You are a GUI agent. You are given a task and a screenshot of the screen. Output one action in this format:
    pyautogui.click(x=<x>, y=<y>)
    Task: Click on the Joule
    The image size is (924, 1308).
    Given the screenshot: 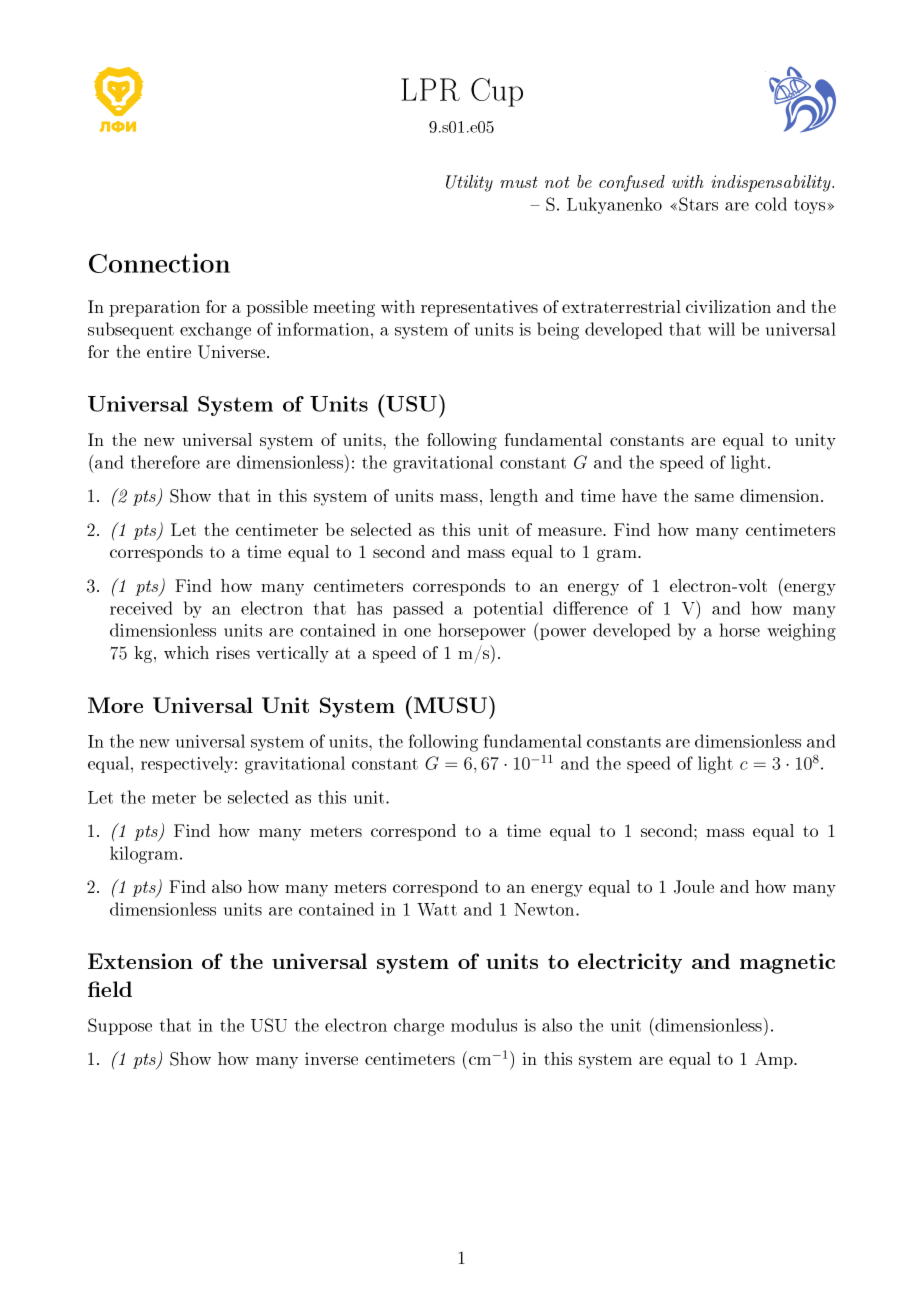 What is the action you would take?
    pyautogui.click(x=694, y=887)
